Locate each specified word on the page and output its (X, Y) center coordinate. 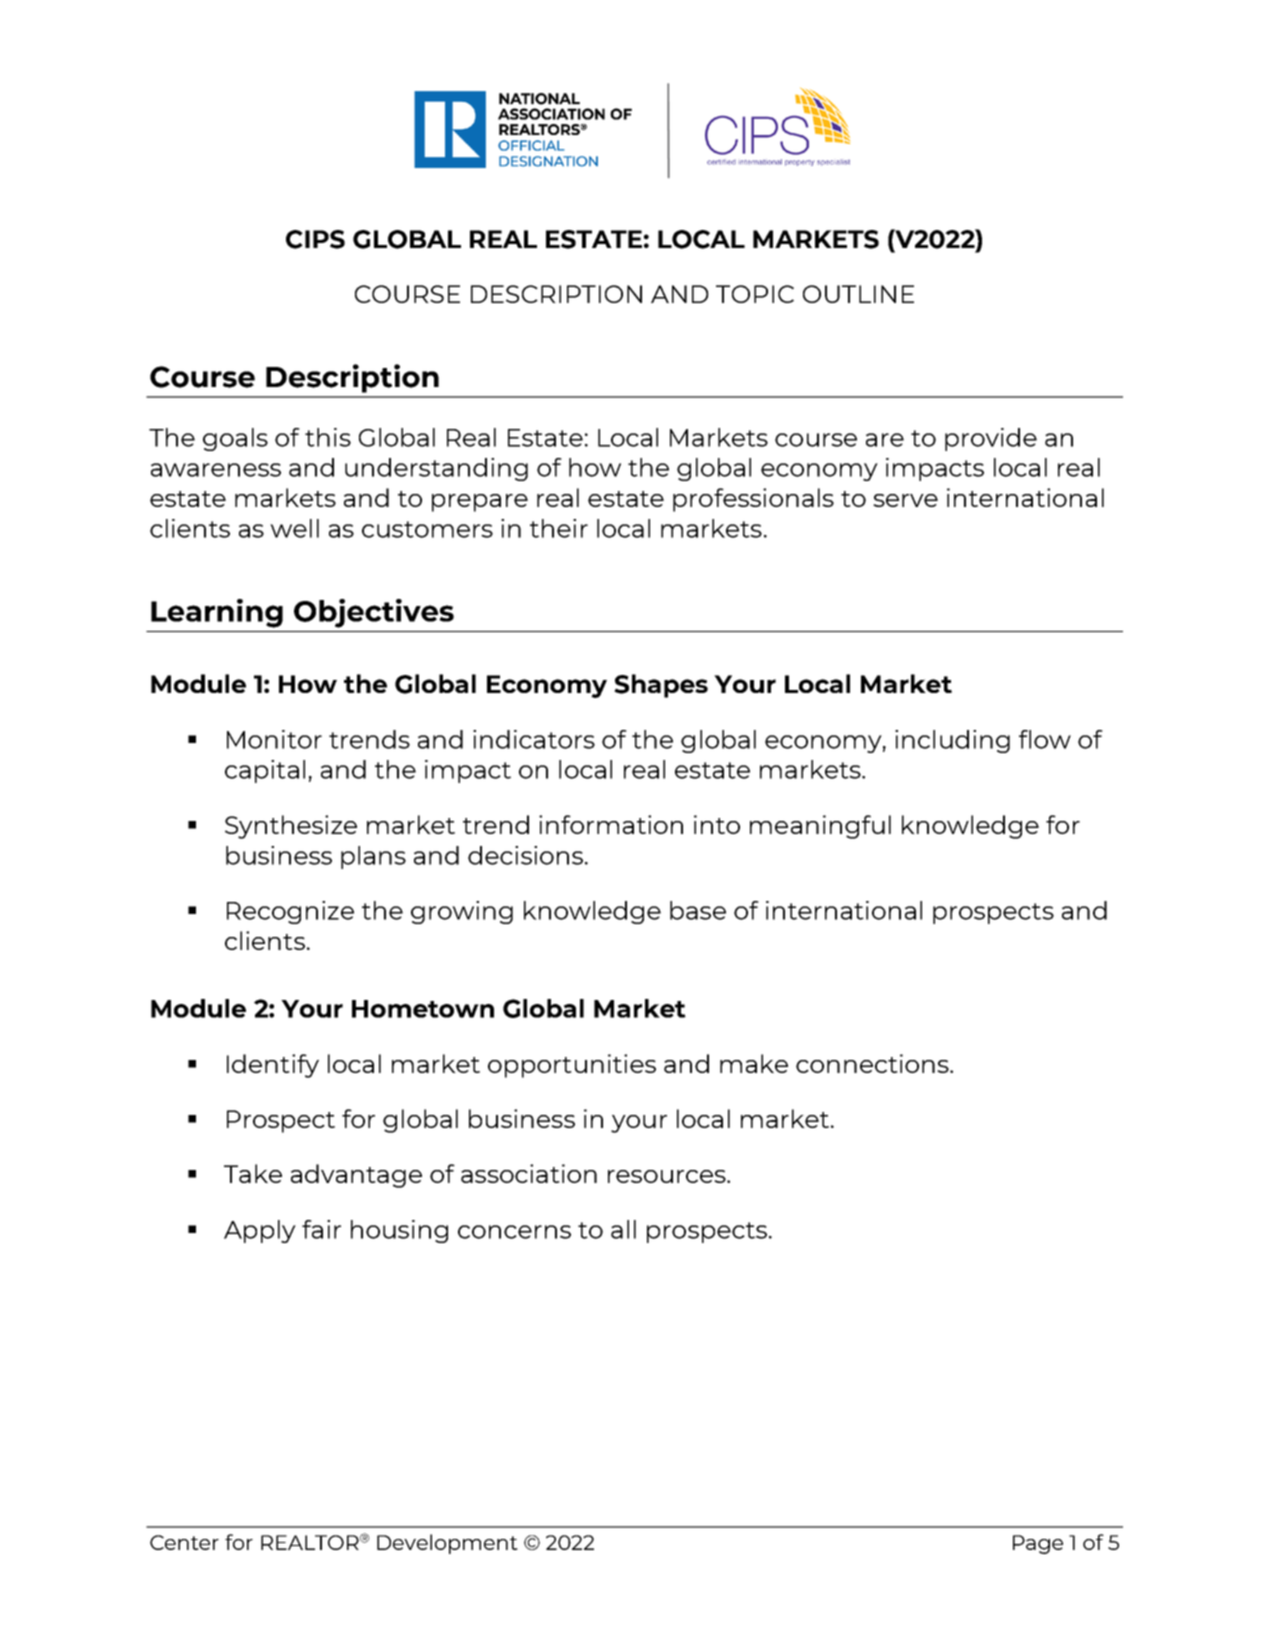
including (952, 741)
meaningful (820, 827)
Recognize (290, 912)
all (623, 1229)
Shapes (661, 686)
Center (184, 1542)
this (328, 437)
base (698, 910)
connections (873, 1063)
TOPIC (755, 294)
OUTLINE (858, 294)
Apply (260, 1231)
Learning (217, 613)
